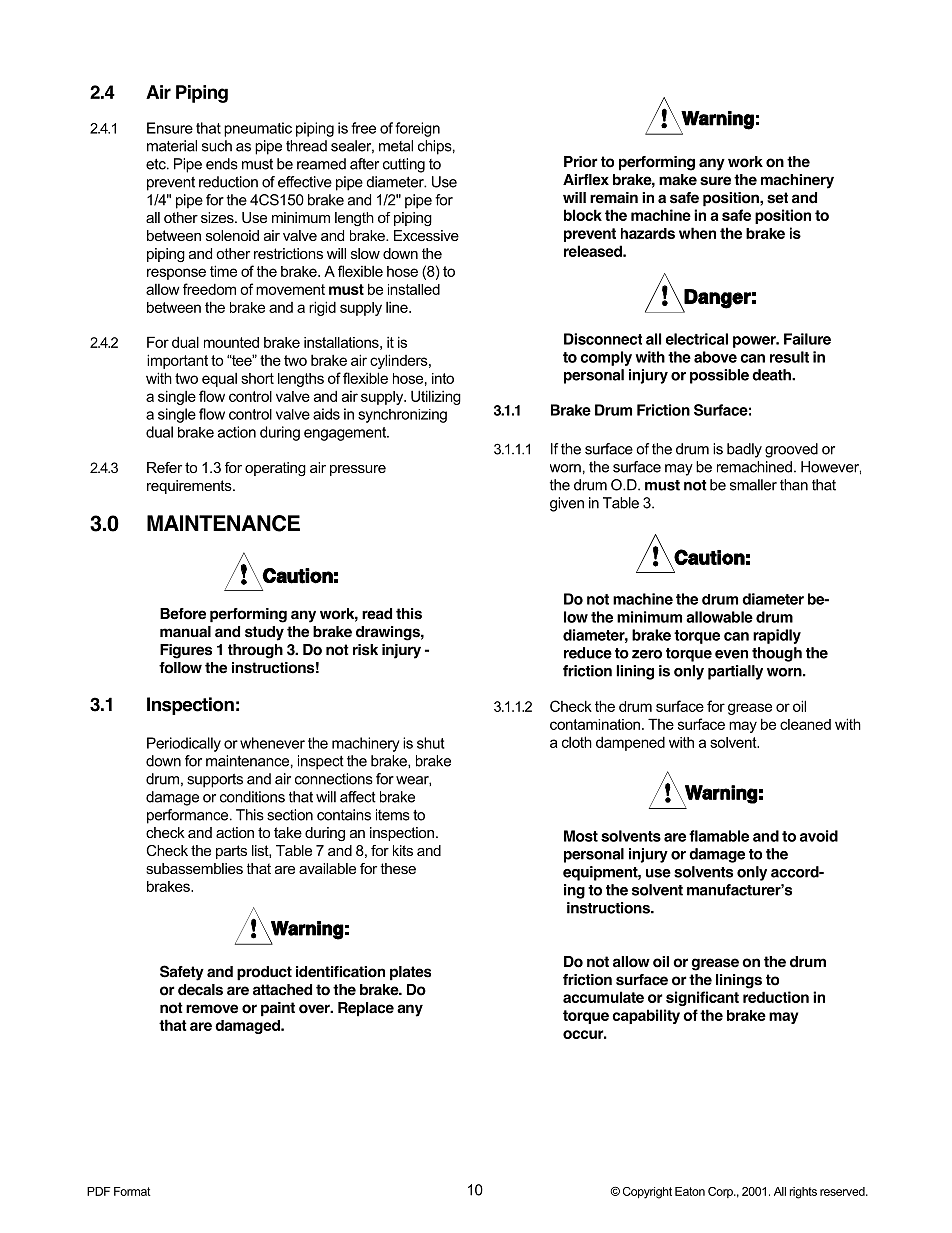 The height and width of the screenshot is (1233, 952). I want to click on set, so click(777, 198).
